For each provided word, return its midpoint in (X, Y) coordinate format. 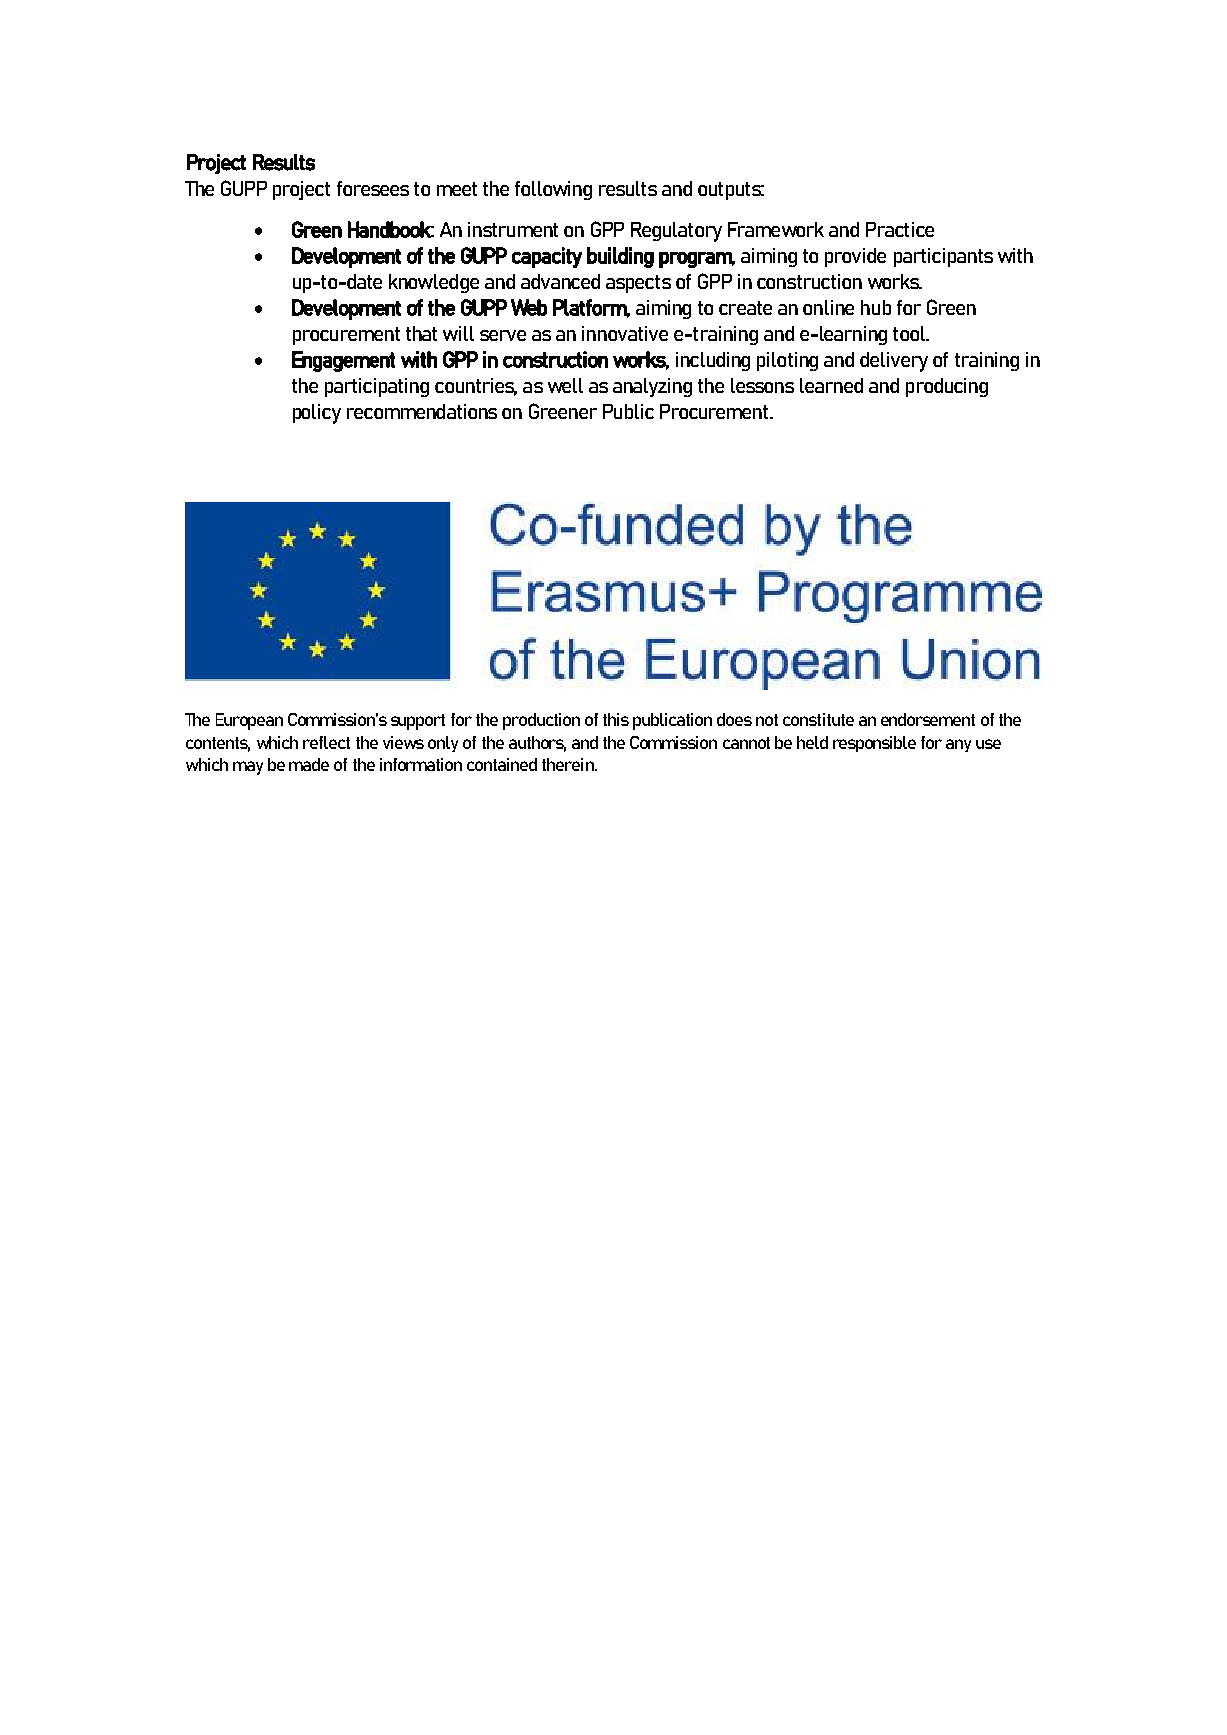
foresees (373, 188)
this (616, 719)
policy (317, 414)
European (249, 721)
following (553, 190)
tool (910, 333)
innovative (625, 333)
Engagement (343, 361)
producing (947, 387)
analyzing (652, 387)
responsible (874, 744)
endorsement (928, 719)
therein (569, 764)
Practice (900, 229)
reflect (326, 742)
